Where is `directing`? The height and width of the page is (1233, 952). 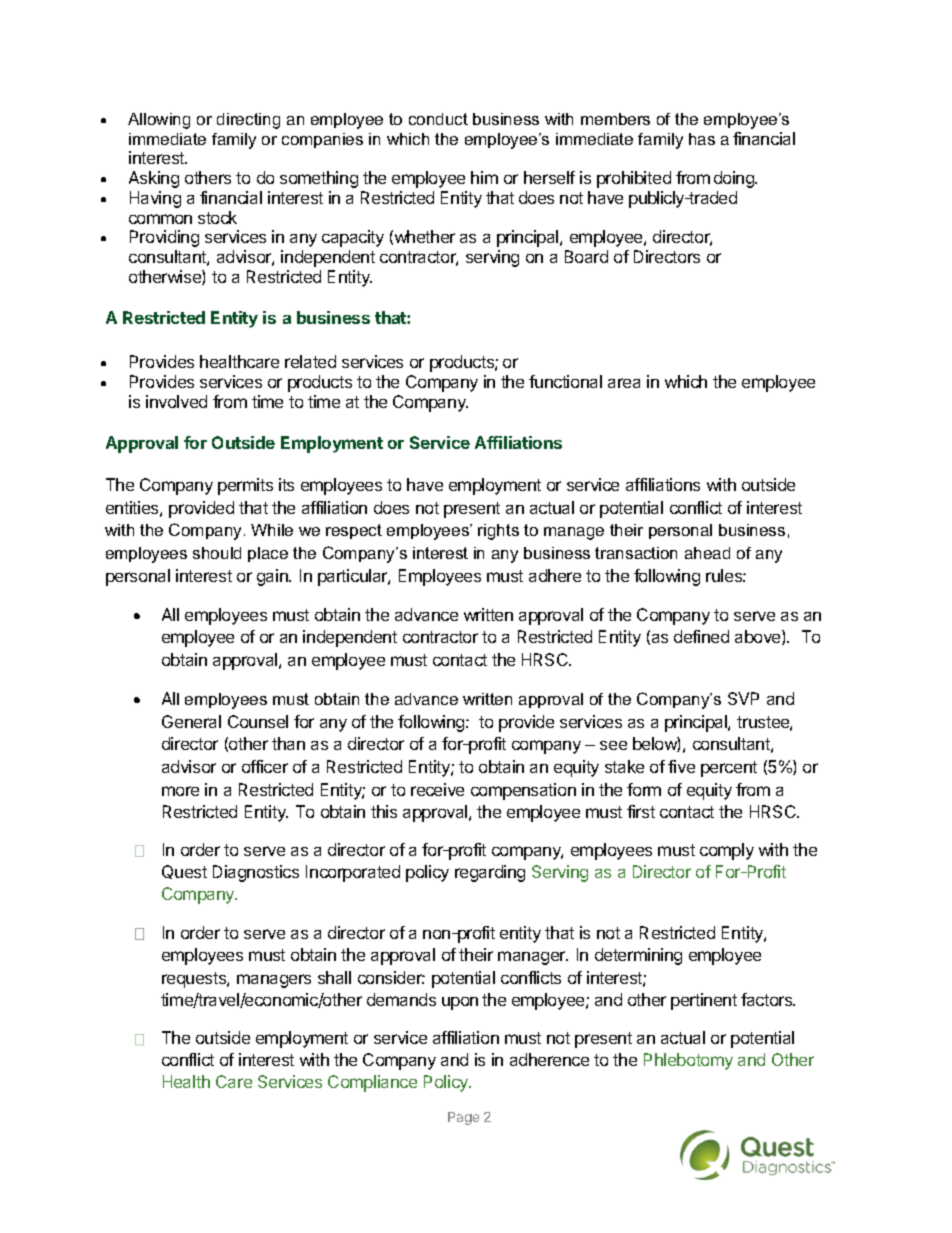 directing is located at coordinates (248, 121).
